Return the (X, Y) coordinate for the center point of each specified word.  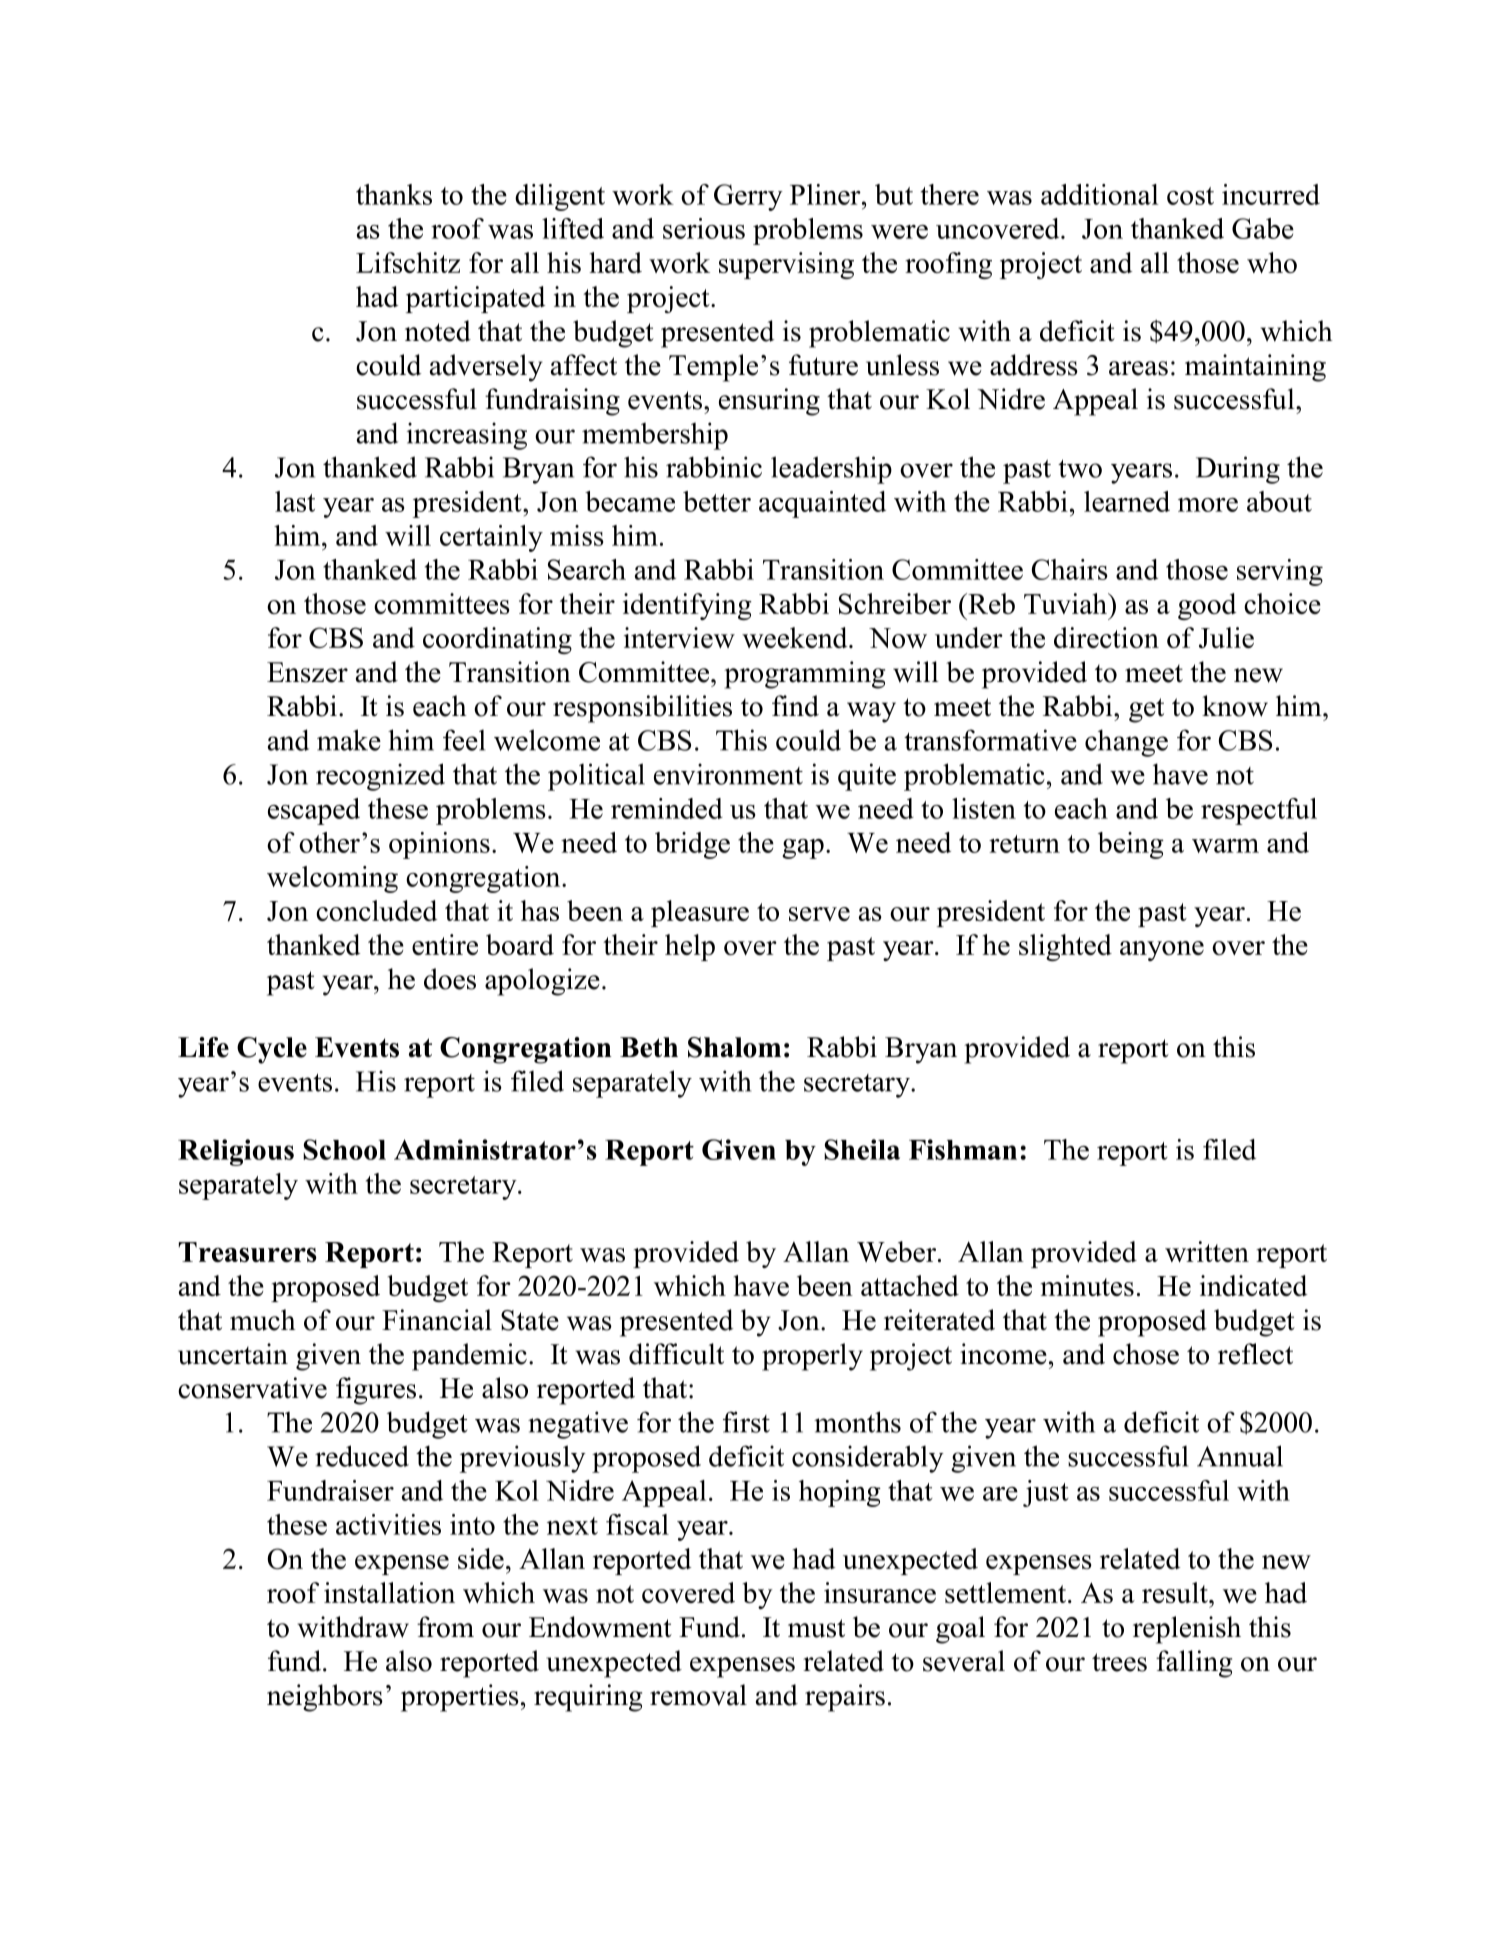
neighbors (325, 1698)
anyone (1162, 951)
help (690, 947)
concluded (376, 910)
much (263, 1320)
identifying (687, 606)
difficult (676, 1354)
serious (704, 228)
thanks (394, 194)
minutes (1087, 1285)
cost (1190, 196)
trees (1119, 1662)
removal (698, 1695)
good (1207, 606)
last (295, 501)
